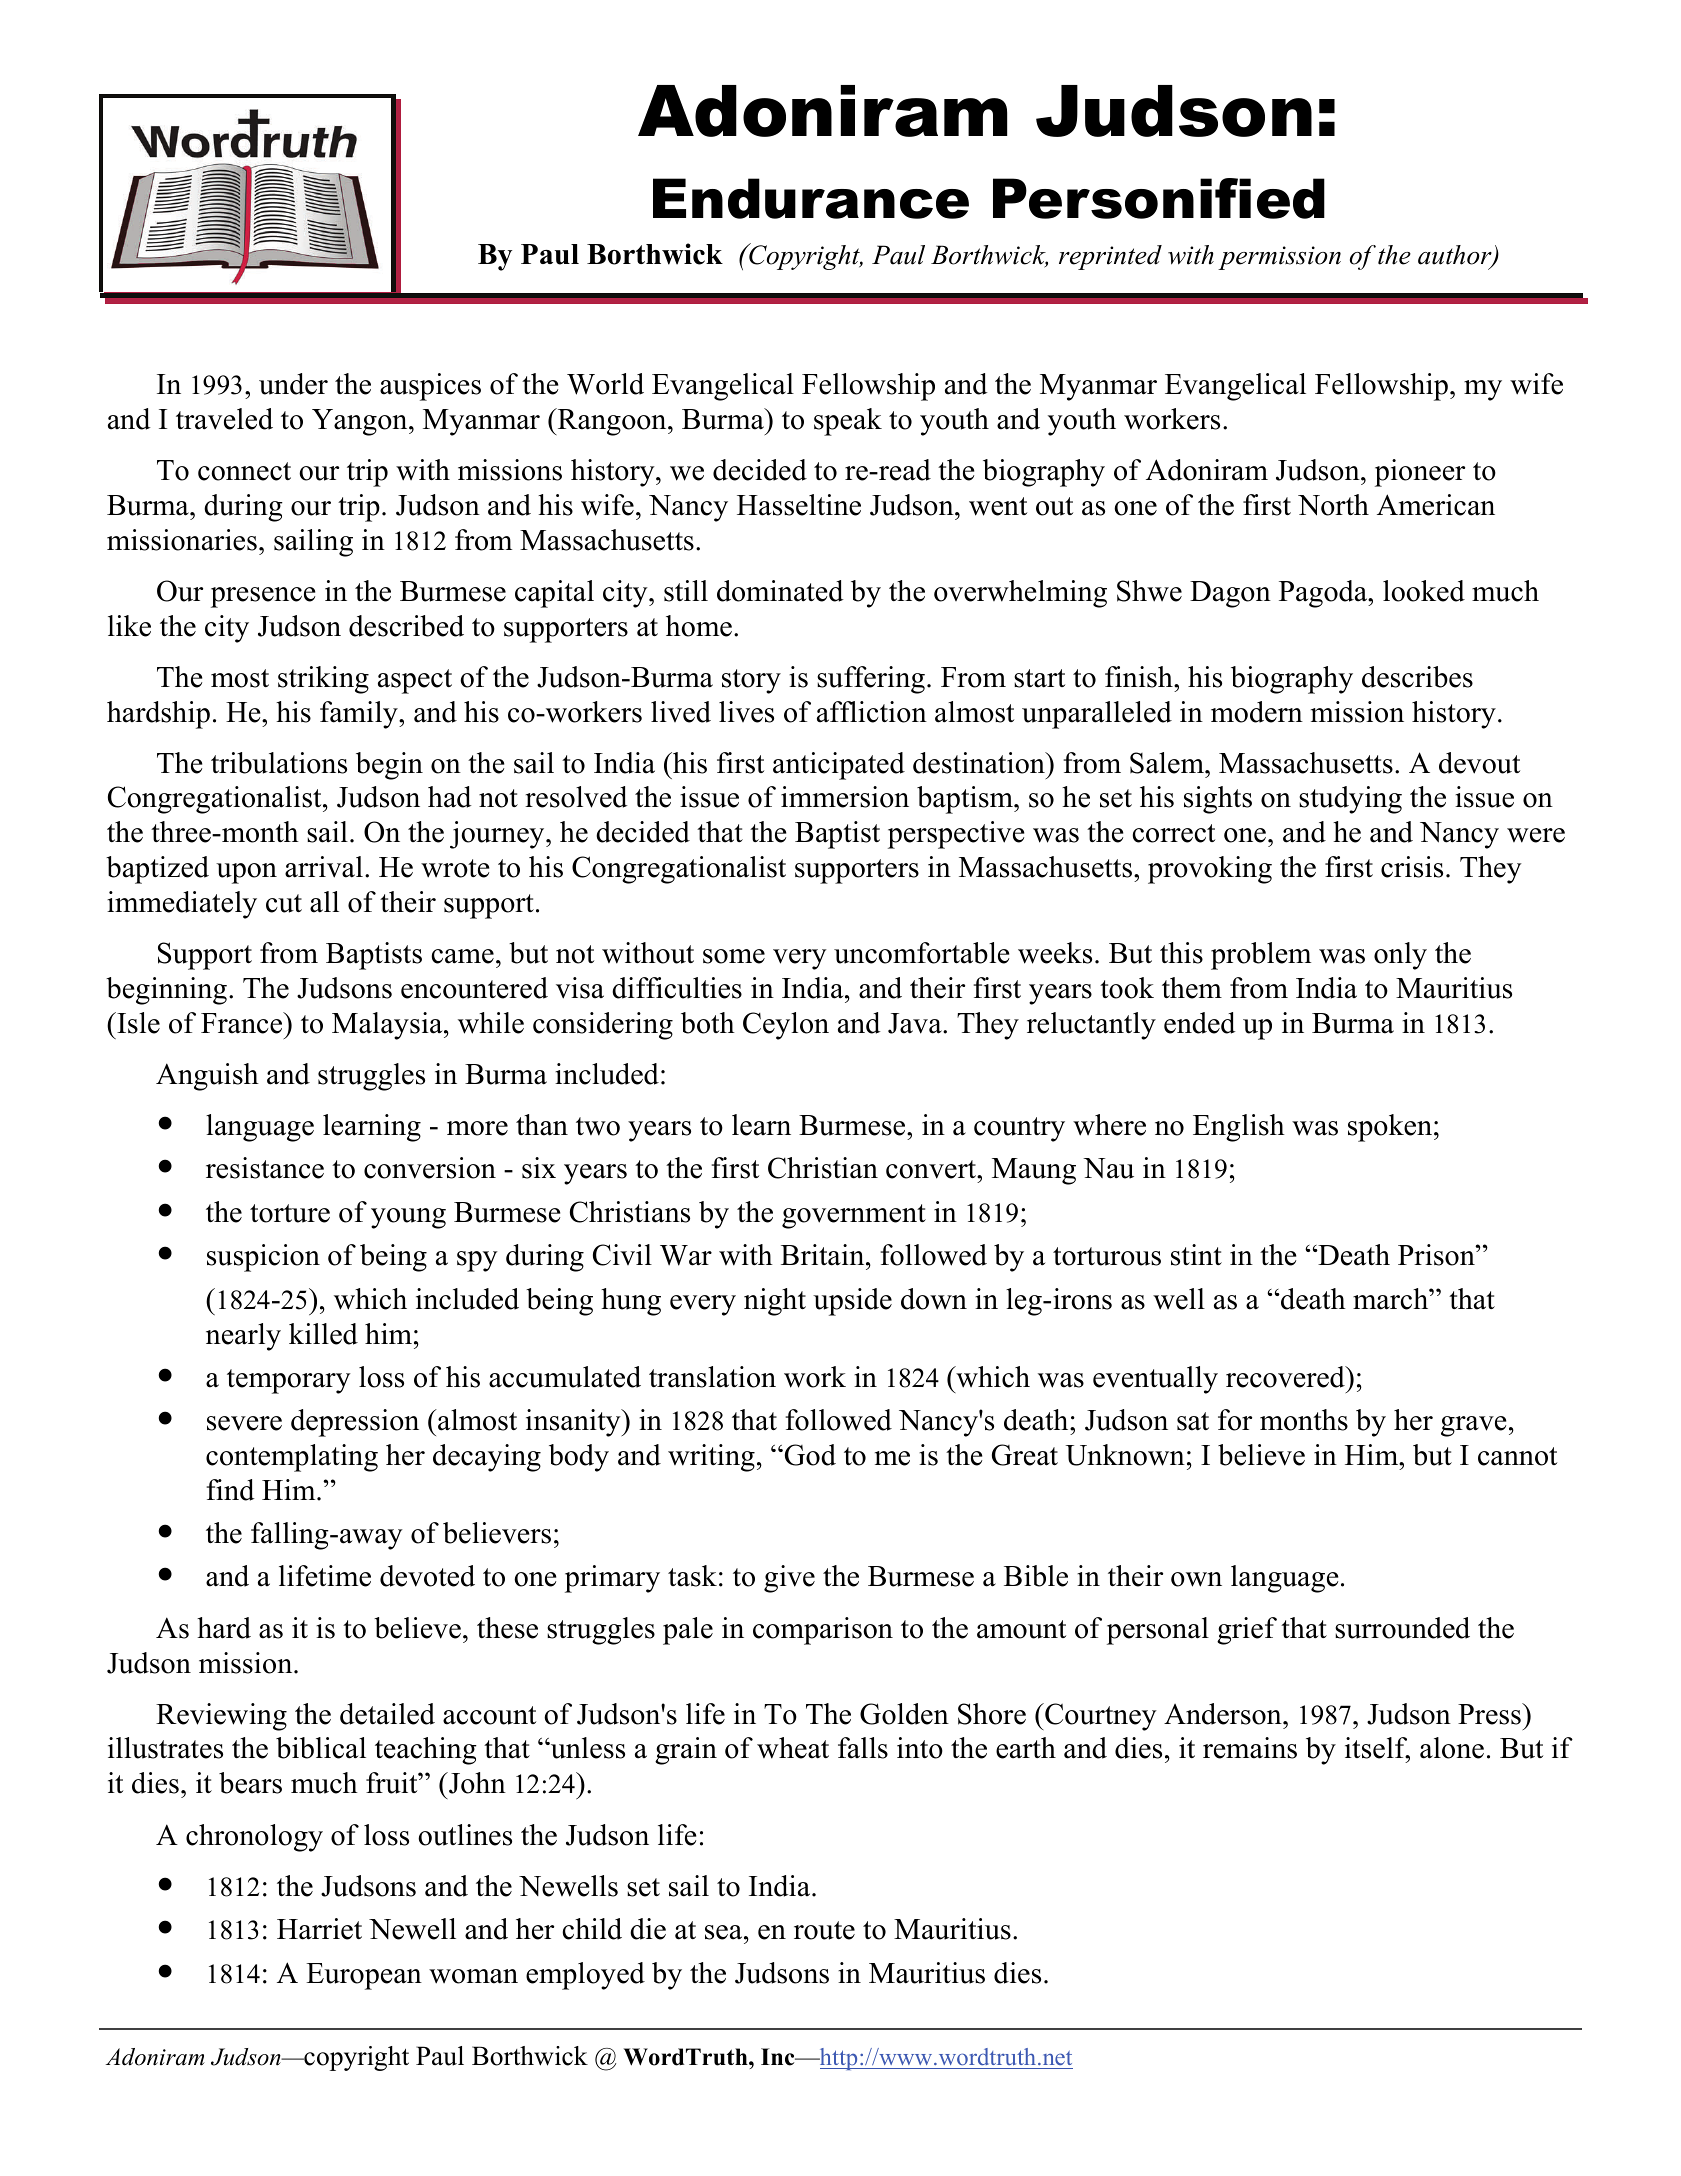 This screenshot has width=1681, height=2176. Describe the element at coordinates (845, 797) in the screenshot. I see `immersion` at that location.
